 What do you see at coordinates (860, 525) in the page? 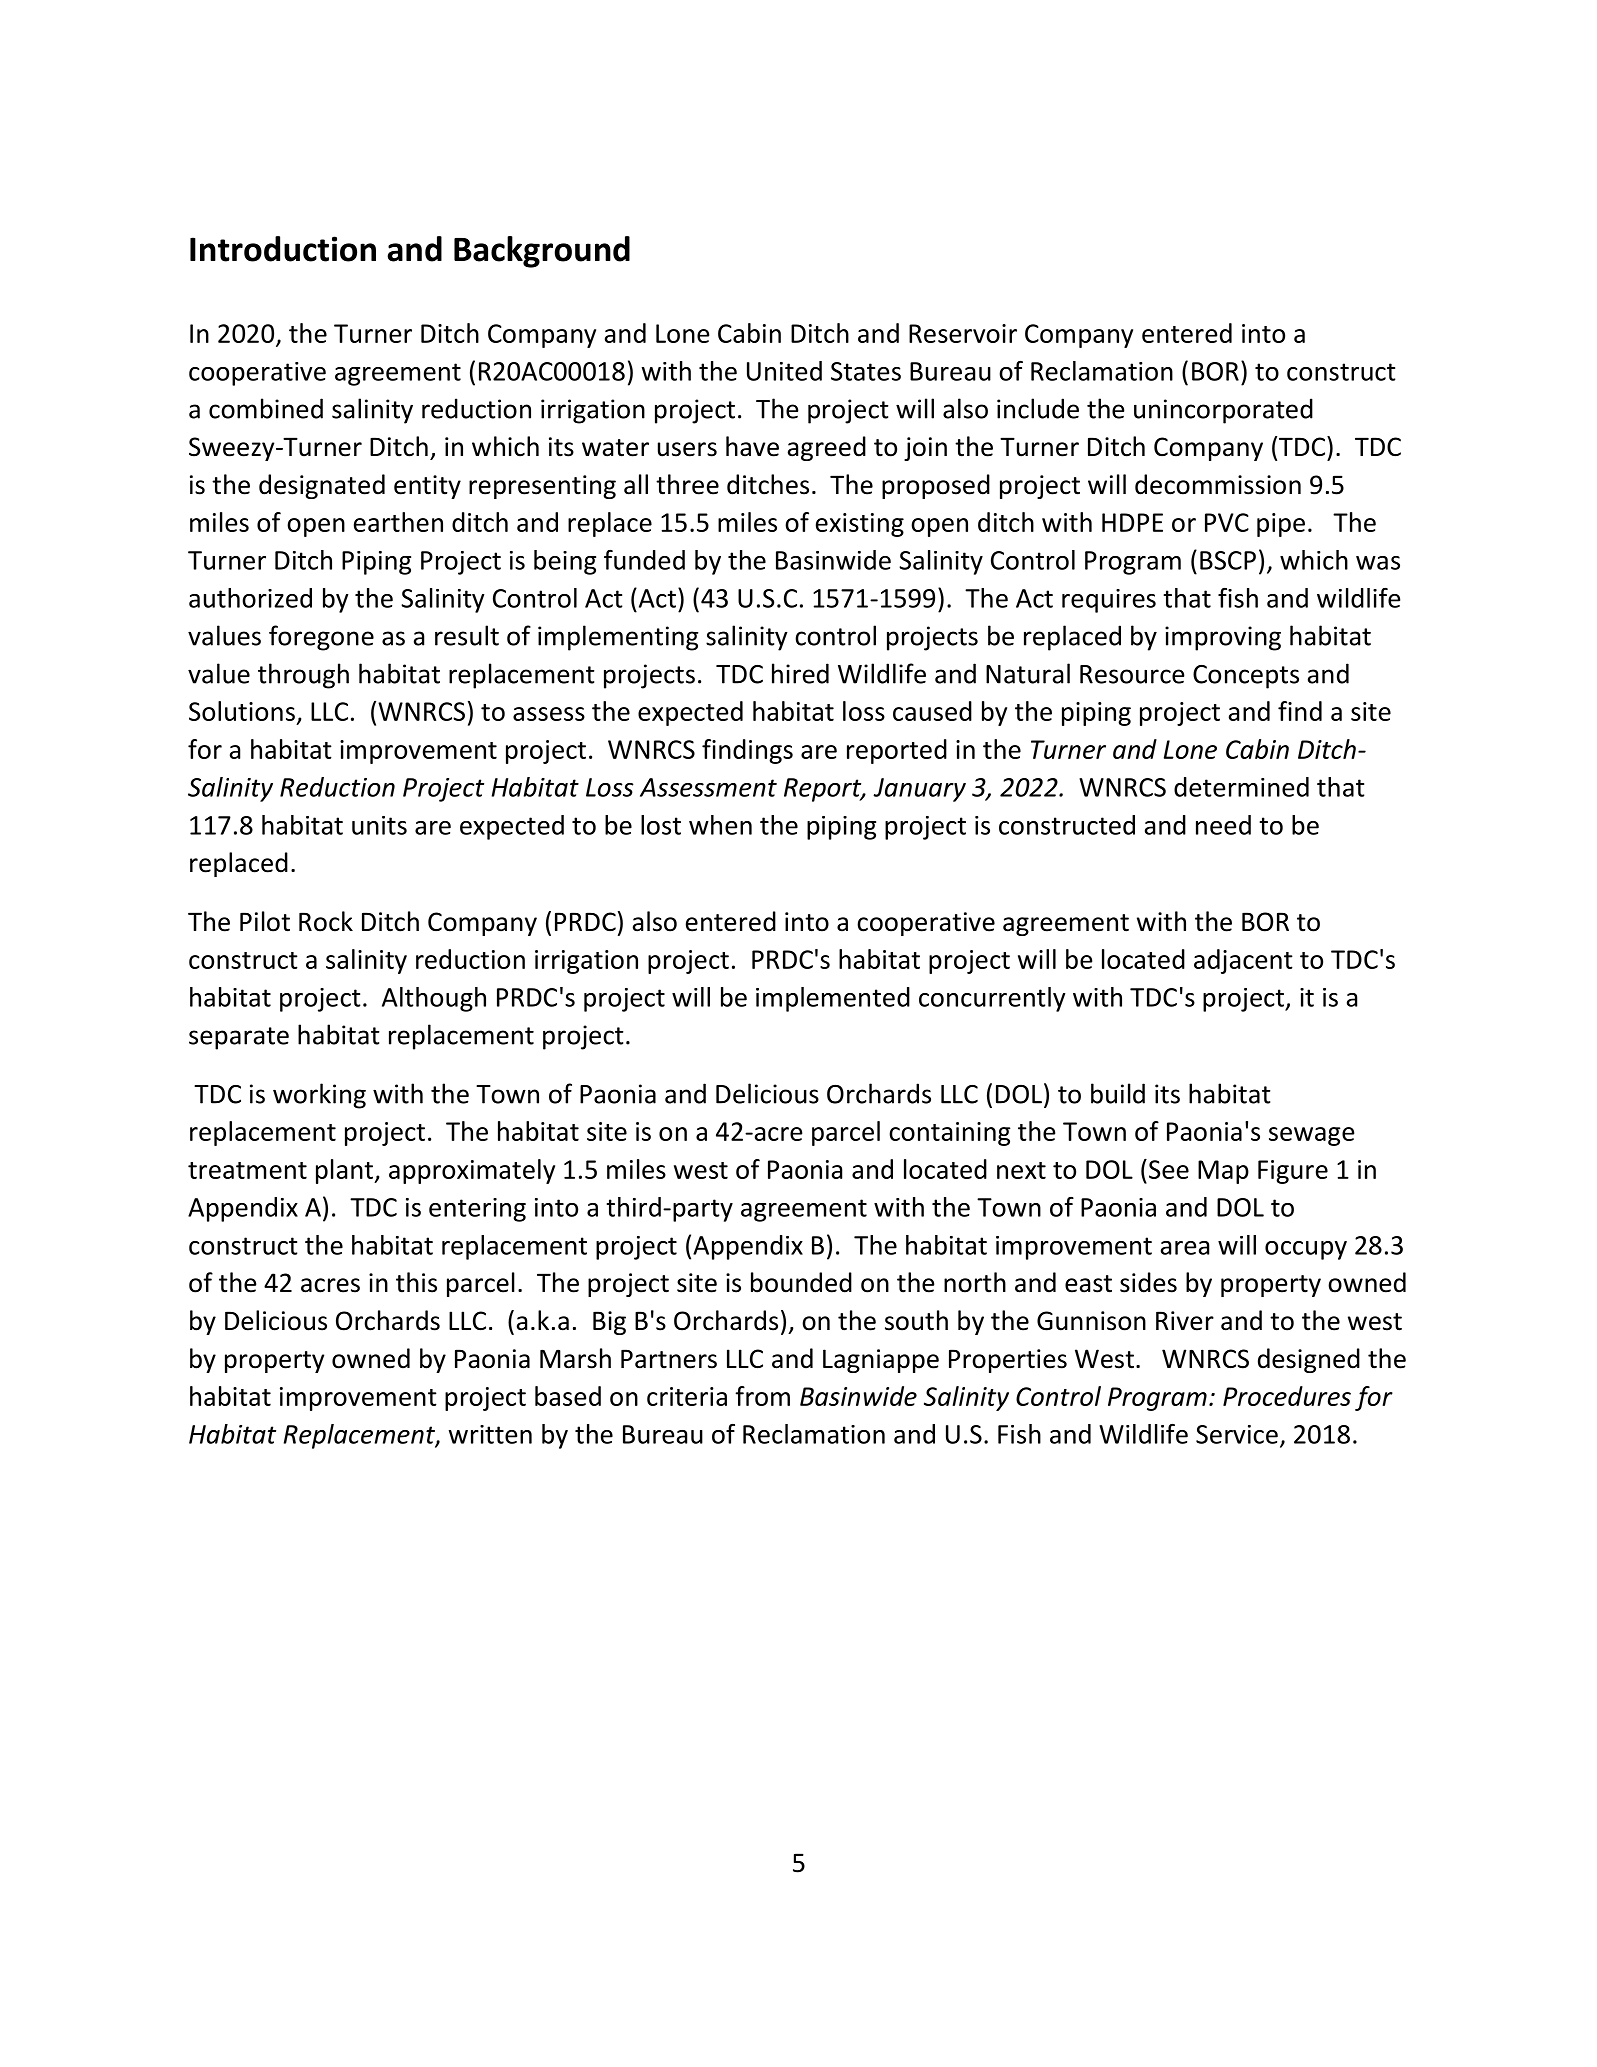
I see `existing` at bounding box center [860, 525].
